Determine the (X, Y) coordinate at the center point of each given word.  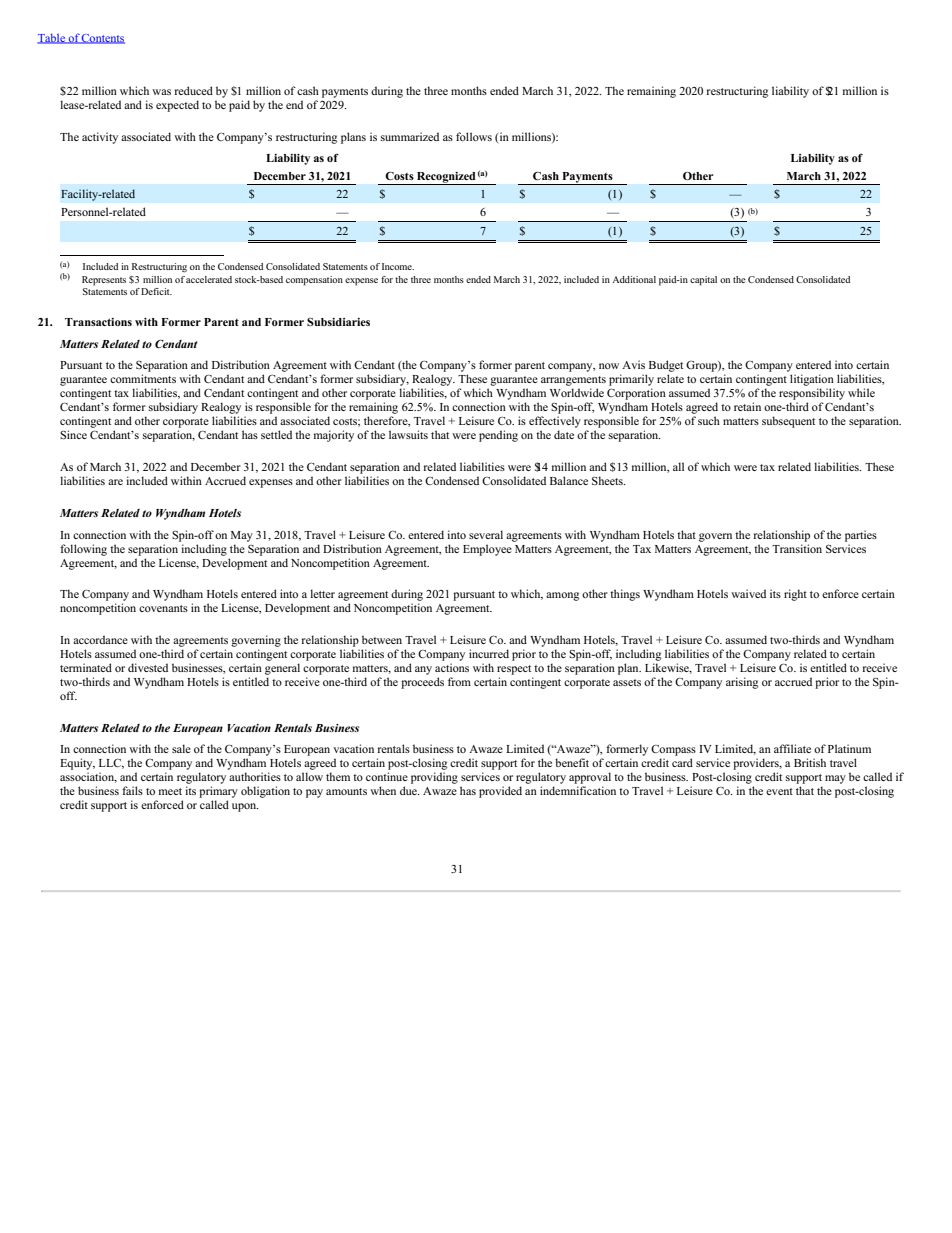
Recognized (446, 178)
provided (500, 792)
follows (474, 136)
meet (170, 791)
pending (498, 436)
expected (177, 106)
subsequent (788, 422)
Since (73, 434)
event (779, 791)
